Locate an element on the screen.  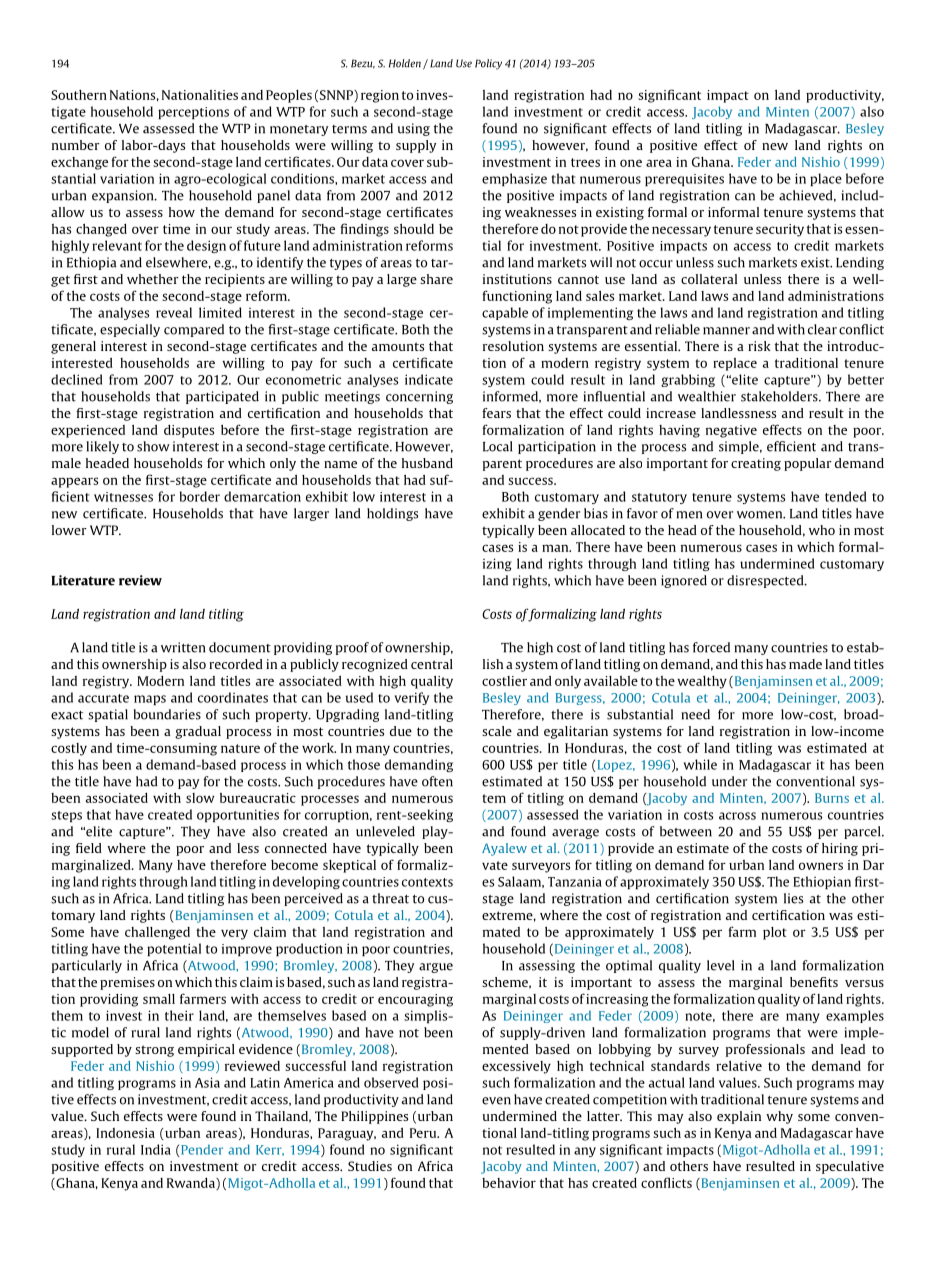
Southern is located at coordinates (79, 95).
